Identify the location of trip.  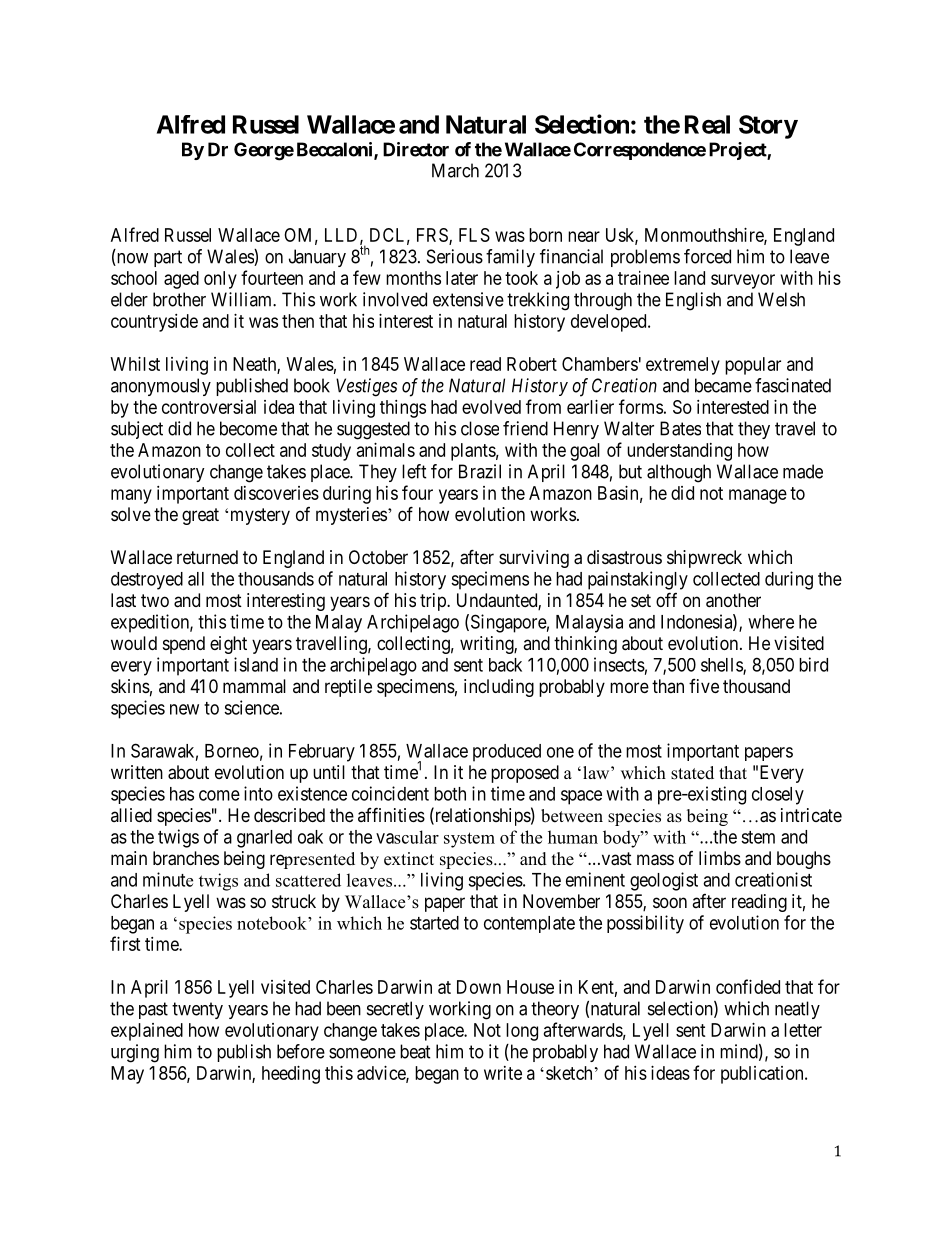
(434, 602).
